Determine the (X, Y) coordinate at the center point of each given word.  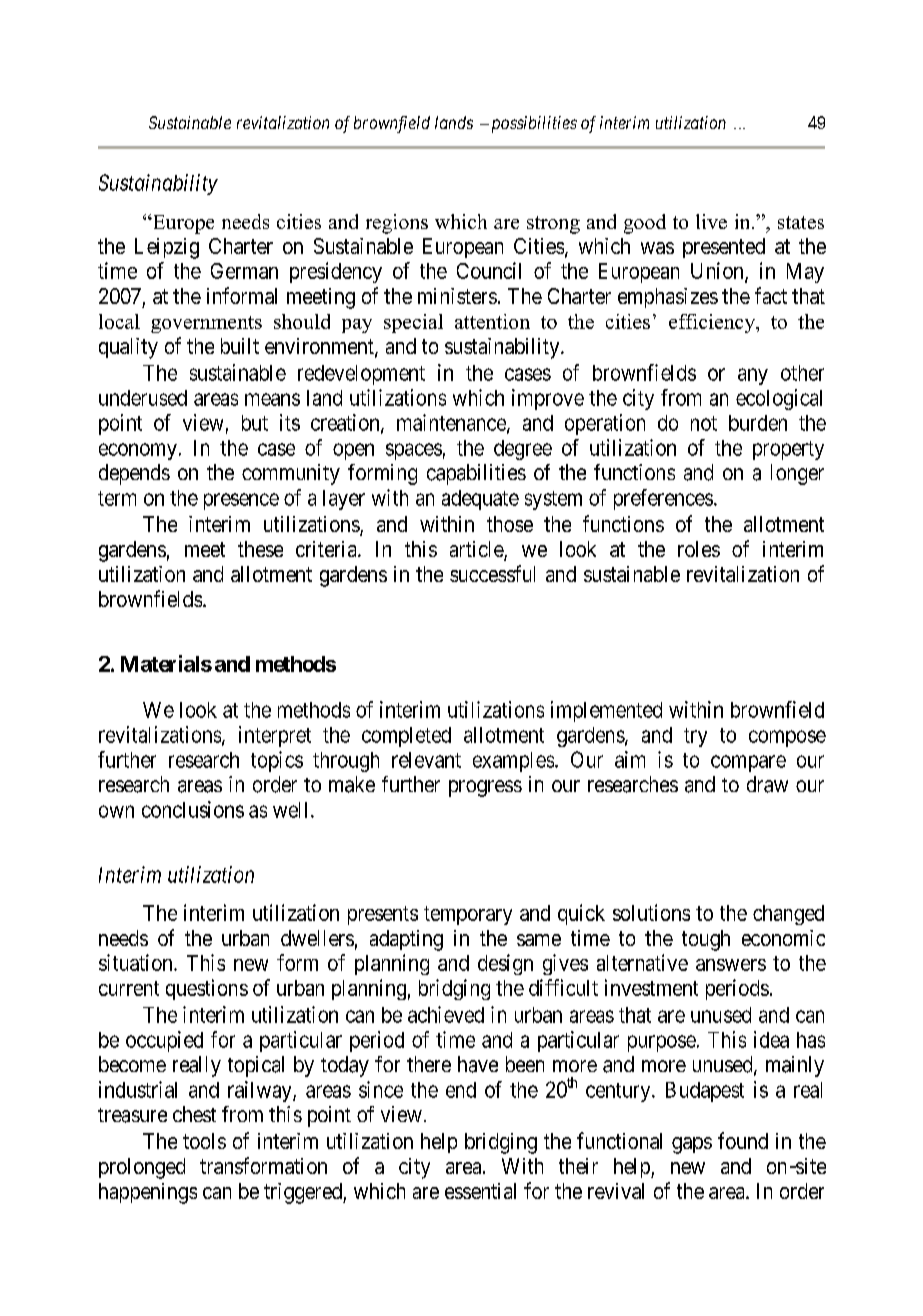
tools (204, 1141)
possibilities (532, 124)
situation (137, 962)
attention (492, 321)
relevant (426, 760)
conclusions (193, 809)
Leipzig (167, 248)
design (505, 964)
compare (748, 763)
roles (699, 549)
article (477, 550)
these (260, 549)
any (753, 376)
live (711, 221)
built (240, 346)
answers (731, 965)
